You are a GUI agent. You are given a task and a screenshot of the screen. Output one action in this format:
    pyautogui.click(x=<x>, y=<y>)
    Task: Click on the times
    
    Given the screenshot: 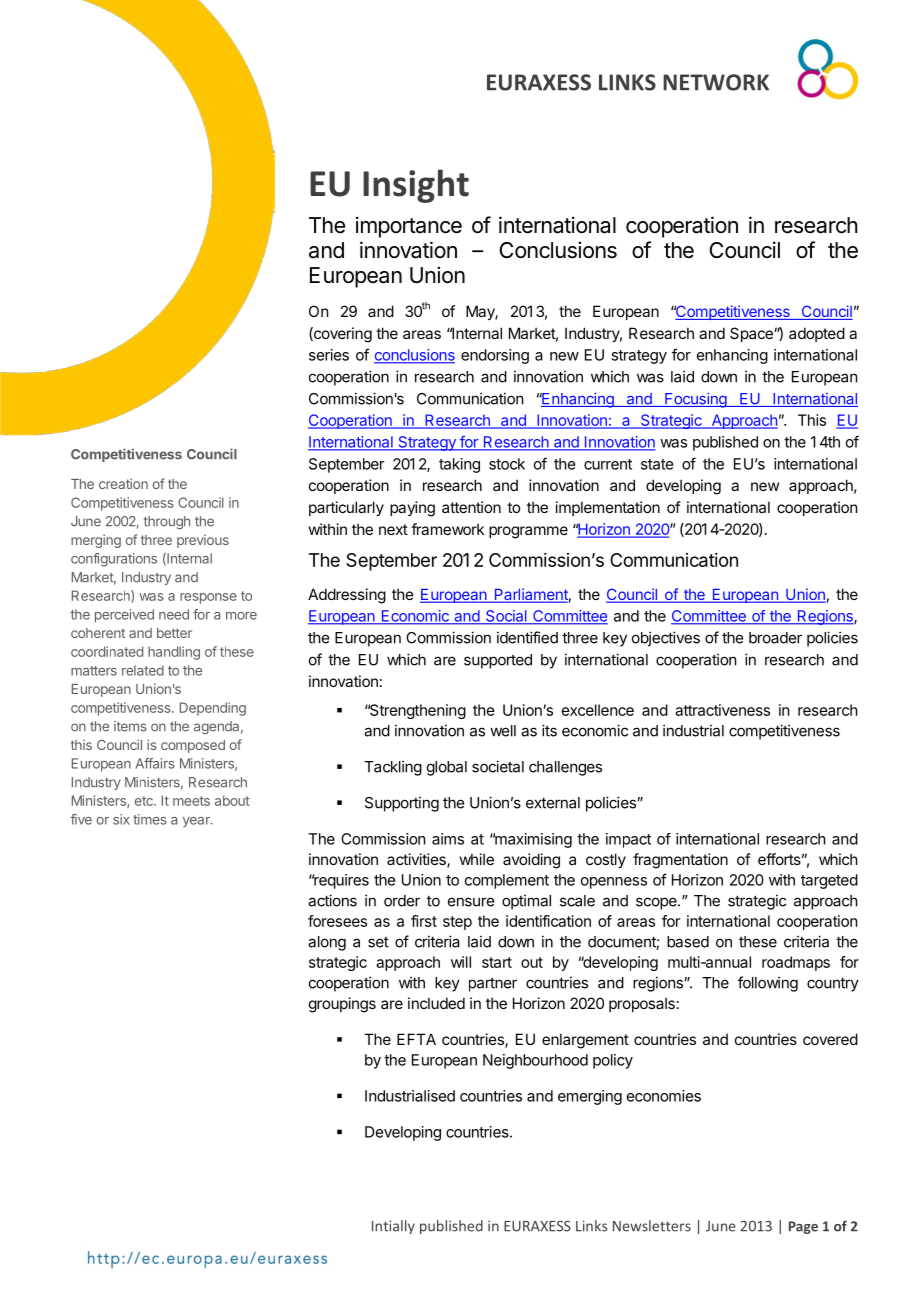 What is the action you would take?
    pyautogui.click(x=150, y=819)
